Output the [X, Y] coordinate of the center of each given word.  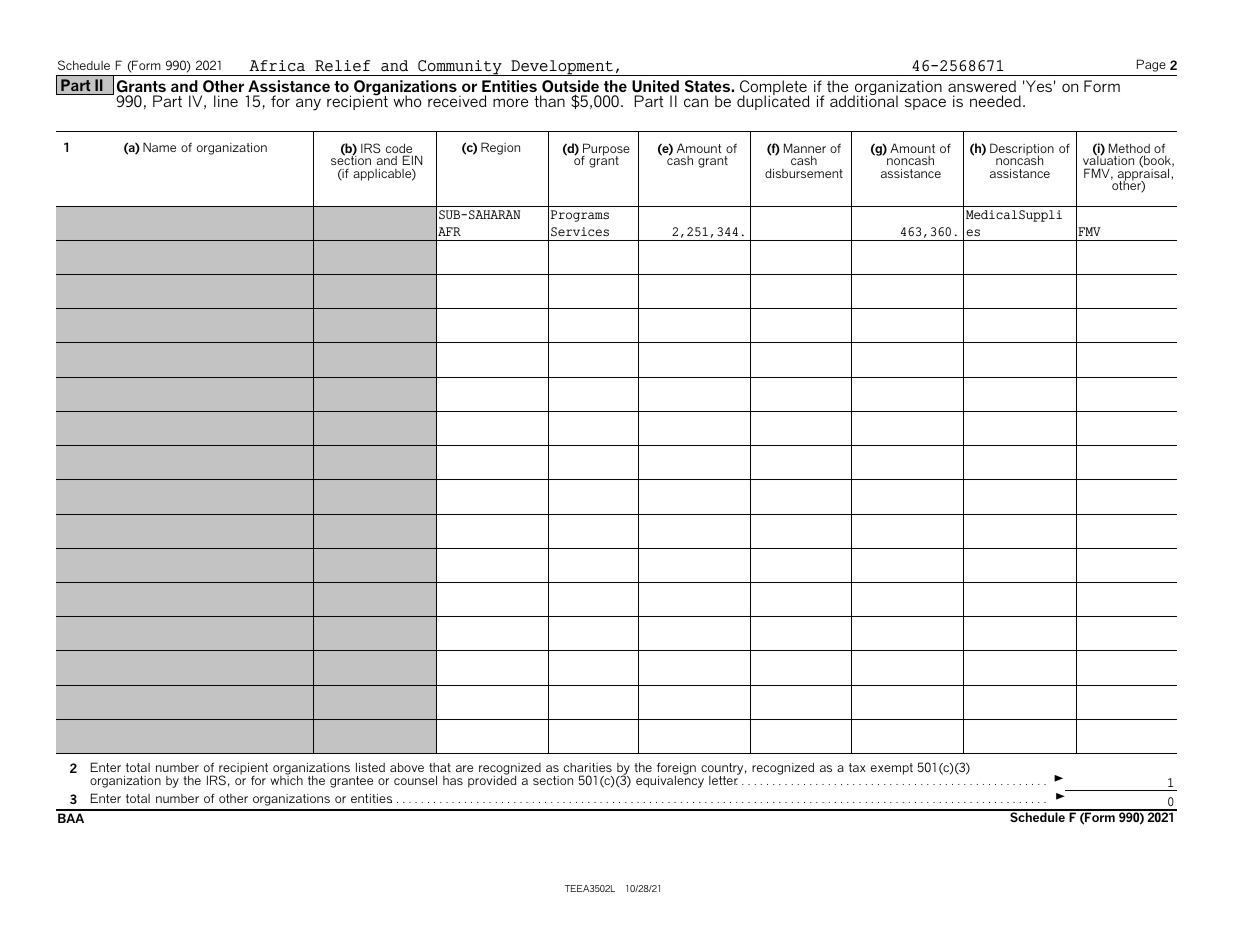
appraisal [1145, 175]
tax [857, 767]
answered [982, 86]
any [308, 104]
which [286, 779]
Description [1022, 150]
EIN [412, 160]
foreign [676, 770]
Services [580, 231]
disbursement [804, 173]
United [655, 86]
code [399, 149]
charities [588, 767]
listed [370, 767]
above [407, 767]
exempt [892, 769]
